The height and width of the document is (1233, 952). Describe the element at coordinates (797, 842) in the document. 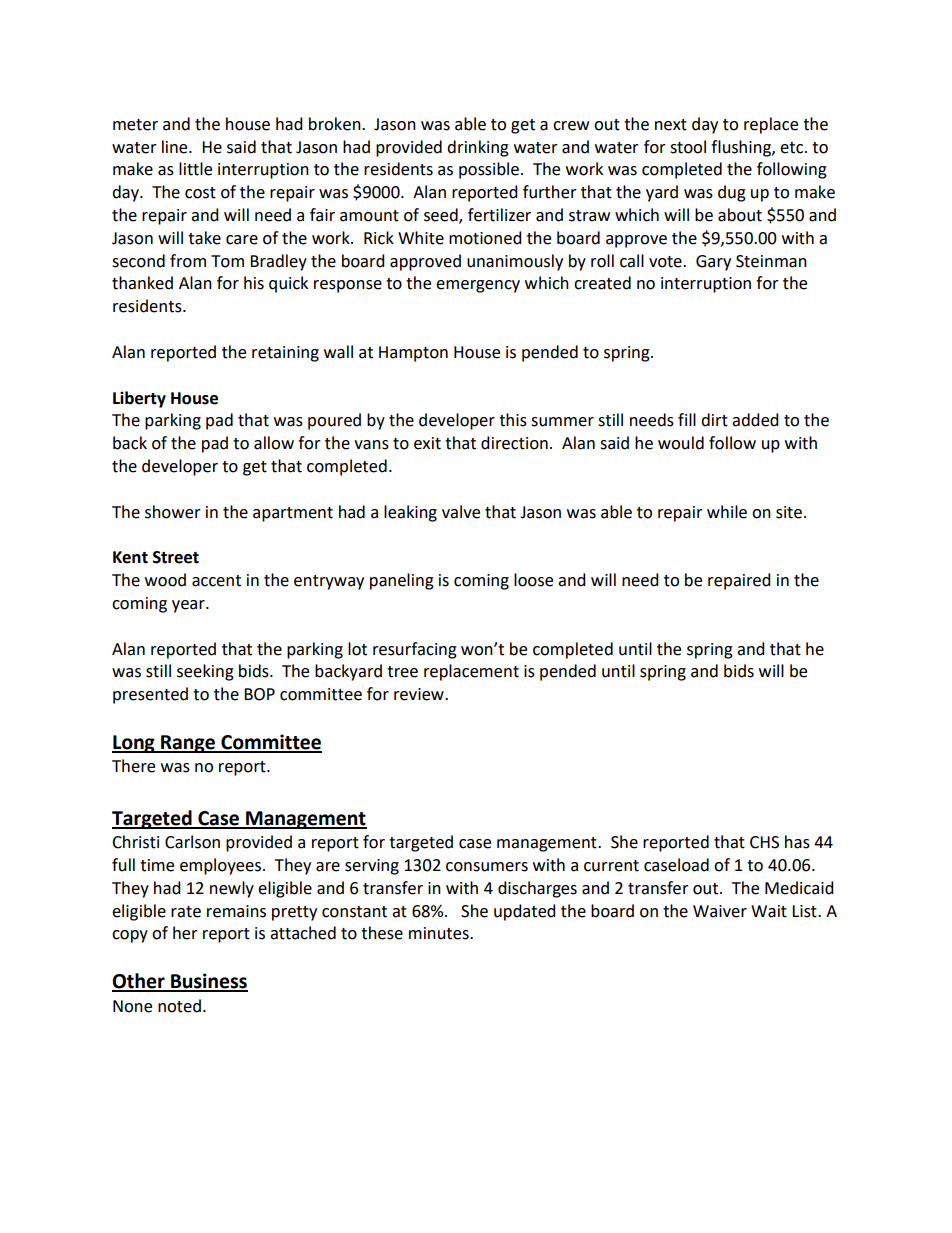

I see `has` at that location.
